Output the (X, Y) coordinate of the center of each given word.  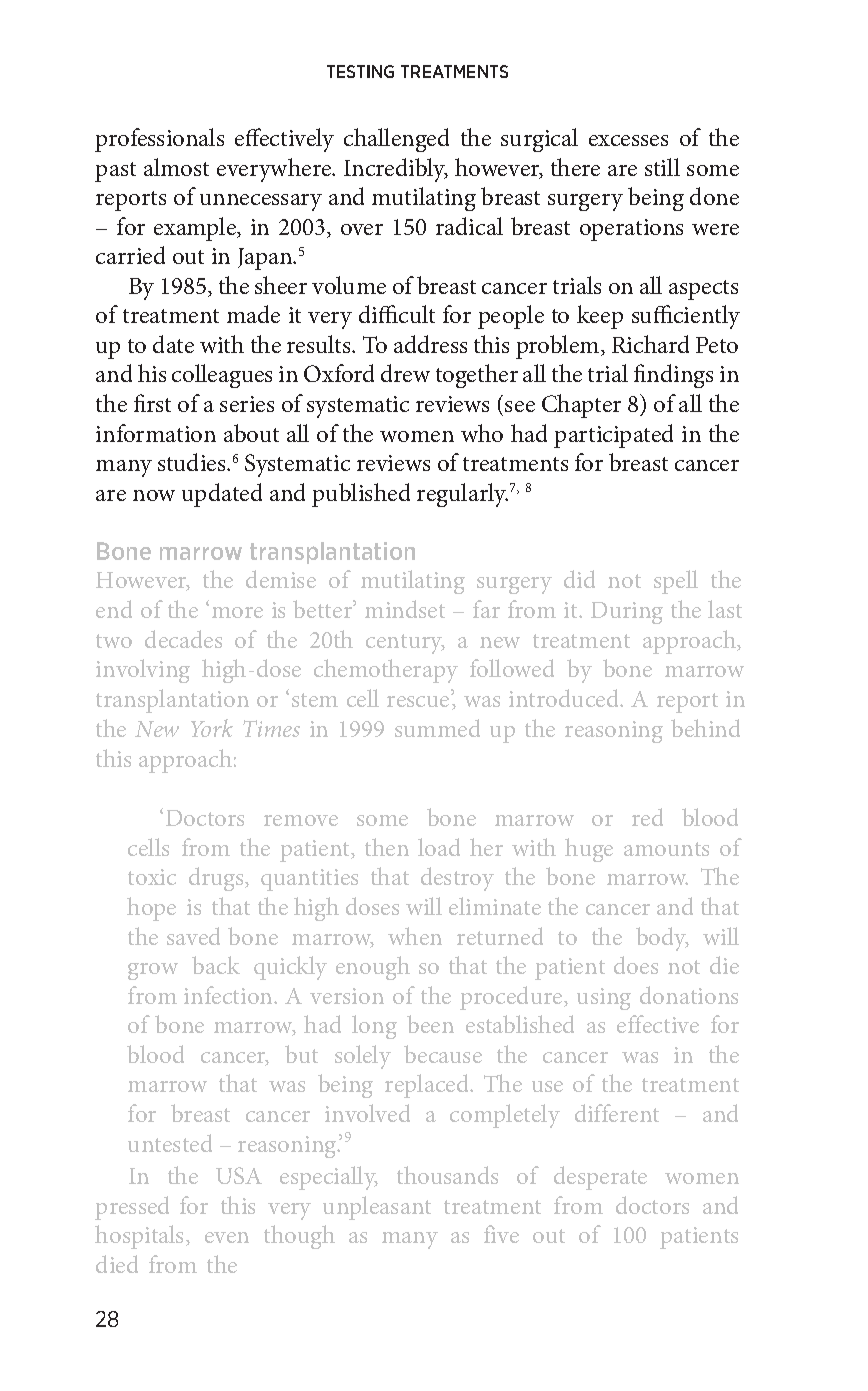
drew (405, 373)
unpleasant (377, 1208)
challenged (396, 140)
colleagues (222, 376)
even (227, 1237)
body (662, 939)
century (405, 644)
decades (183, 639)
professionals (159, 140)
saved (193, 936)
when (415, 936)
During (627, 613)
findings (673, 376)
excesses (628, 140)
